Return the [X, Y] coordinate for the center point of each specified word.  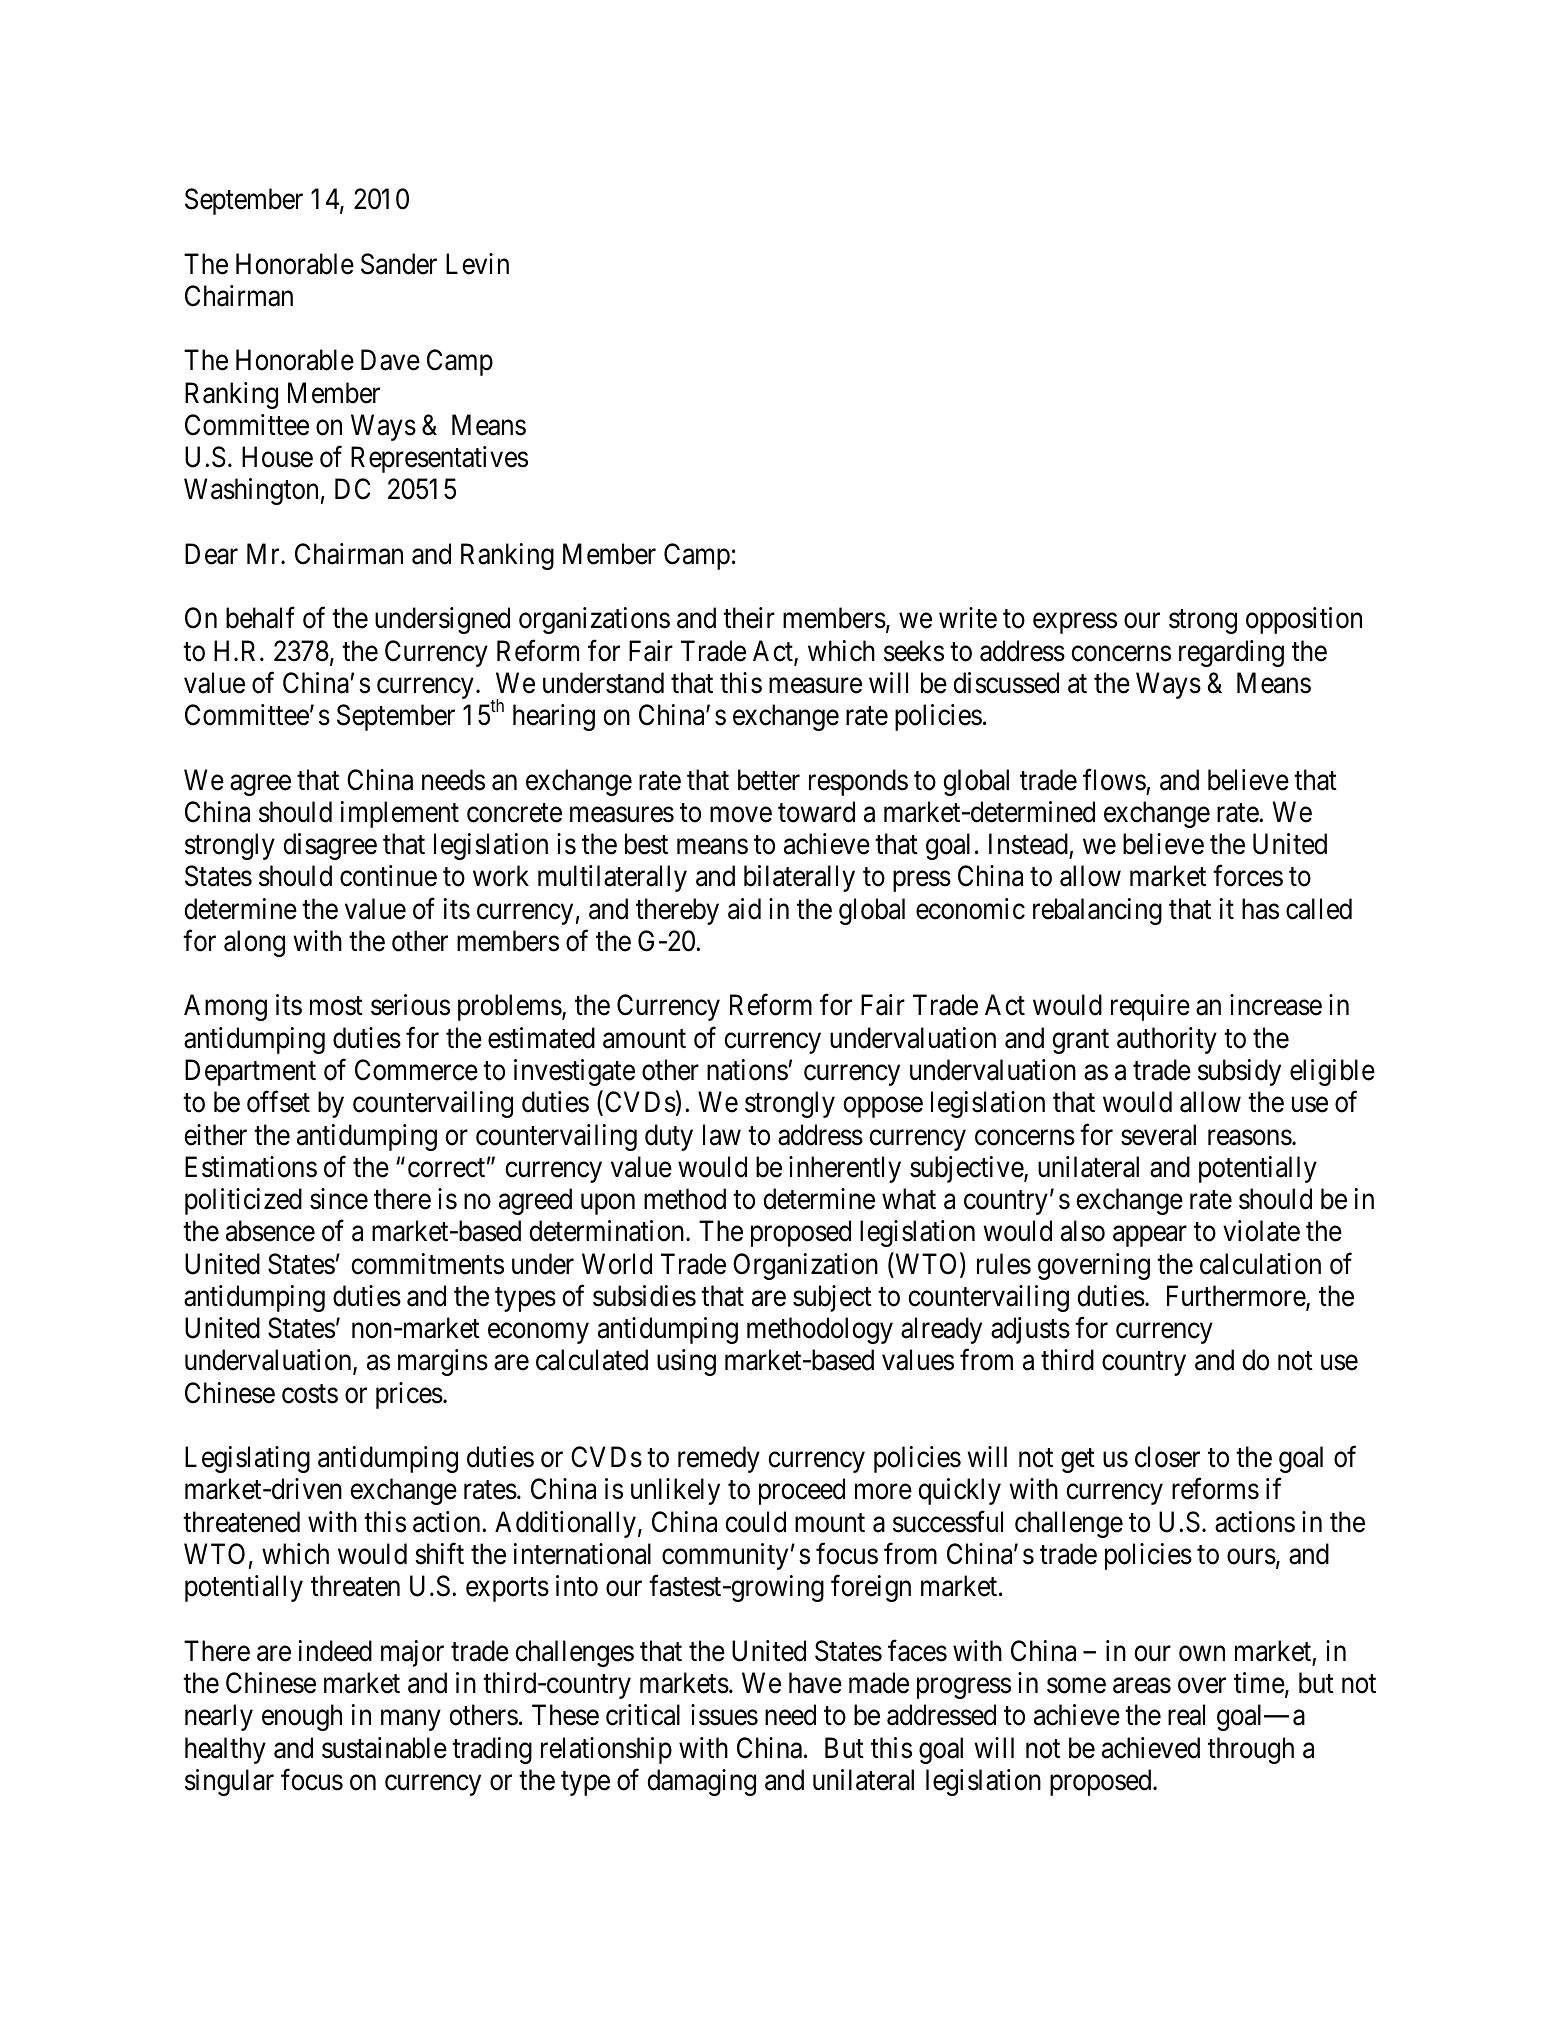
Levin [477, 264]
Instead [1028, 844]
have [815, 1683]
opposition [1304, 620]
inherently [845, 1169]
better [769, 780]
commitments [427, 1264]
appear [1150, 1236]
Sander [399, 264]
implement [400, 814]
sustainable [384, 1748]
